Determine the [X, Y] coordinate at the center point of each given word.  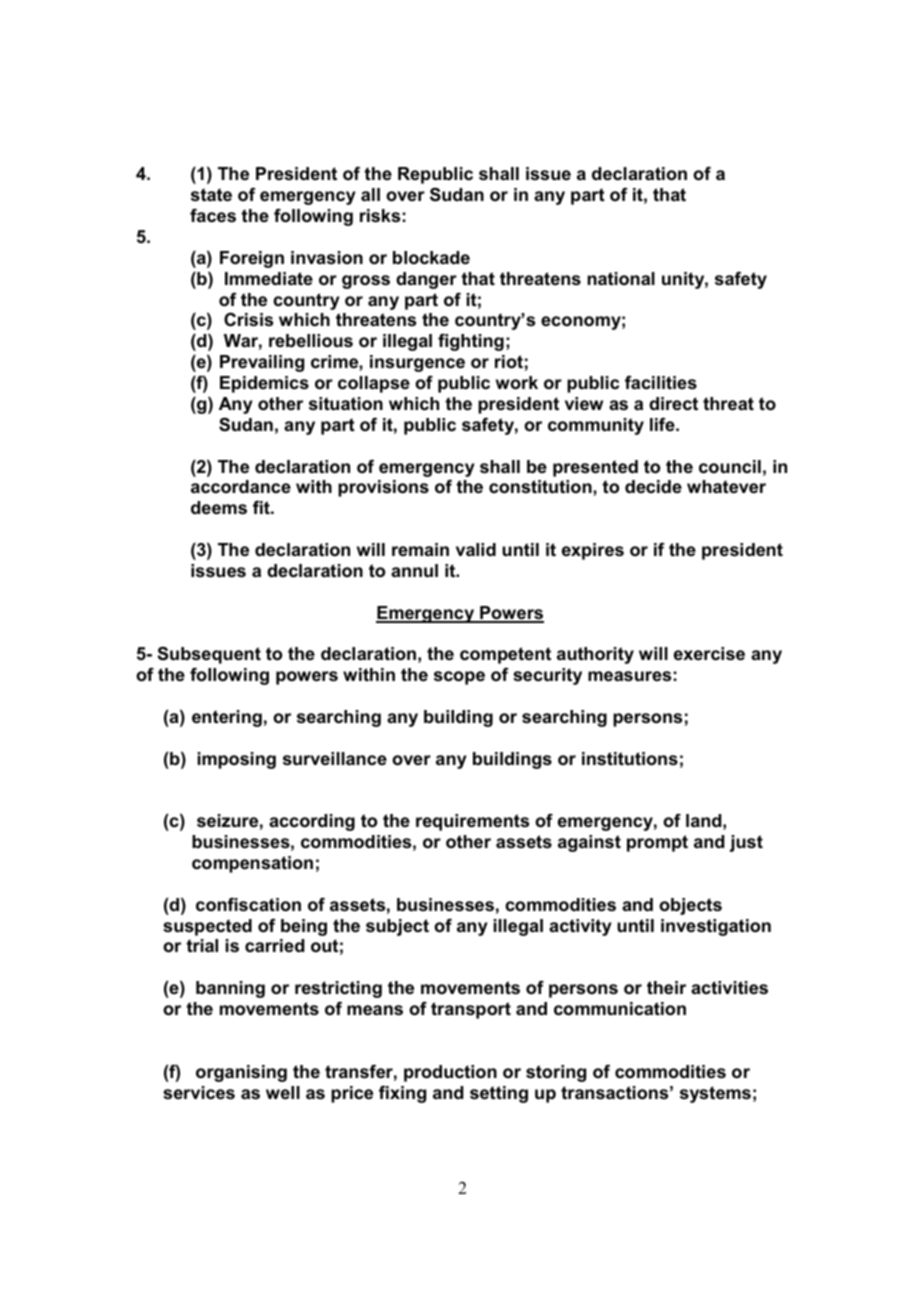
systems [715, 1094]
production [450, 1073]
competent [505, 655]
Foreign [252, 259]
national [621, 278]
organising [241, 1073]
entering [227, 718]
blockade [431, 258]
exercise [709, 654]
